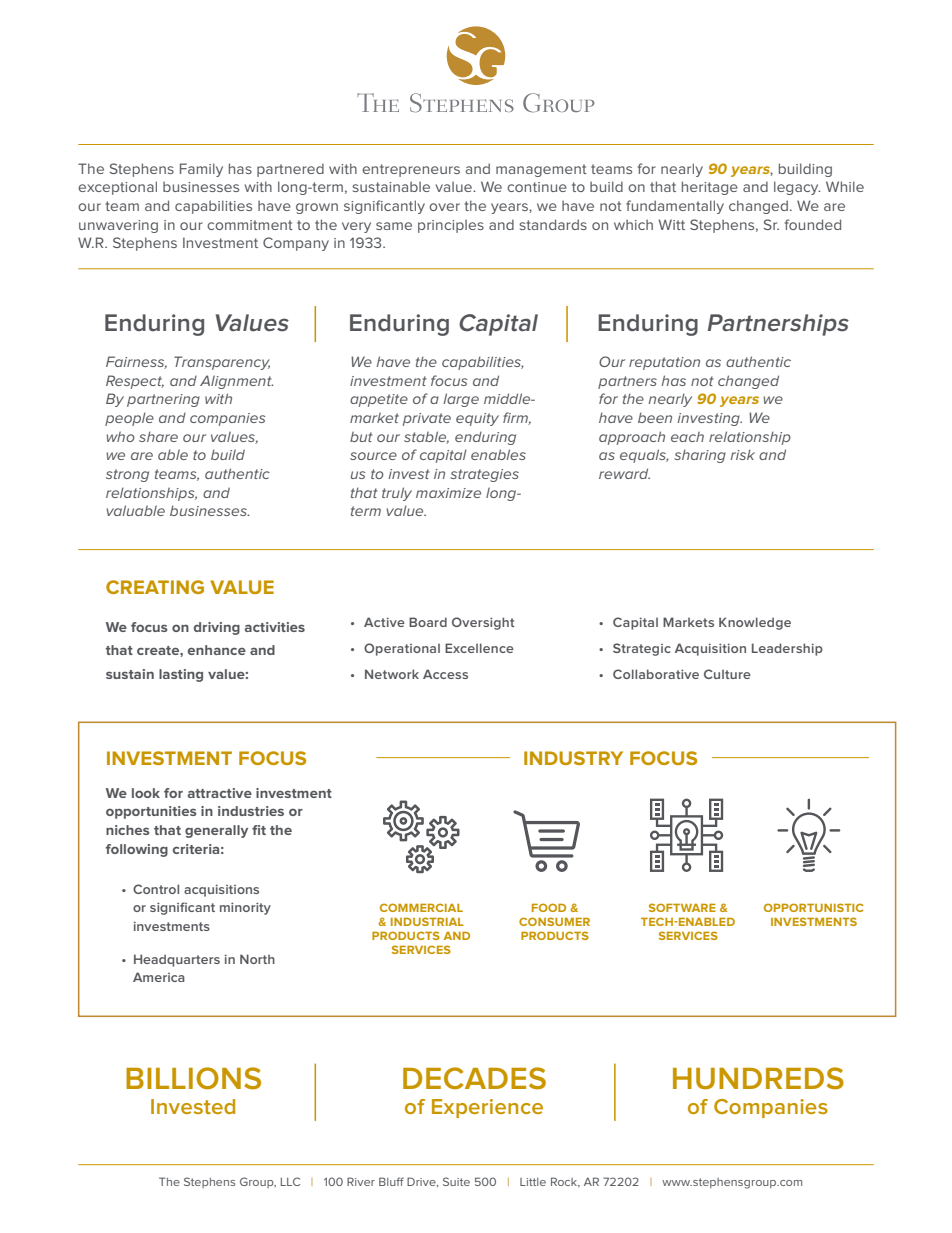  What do you see at coordinates (477, 419) in the image?
I see `equity` at bounding box center [477, 419].
